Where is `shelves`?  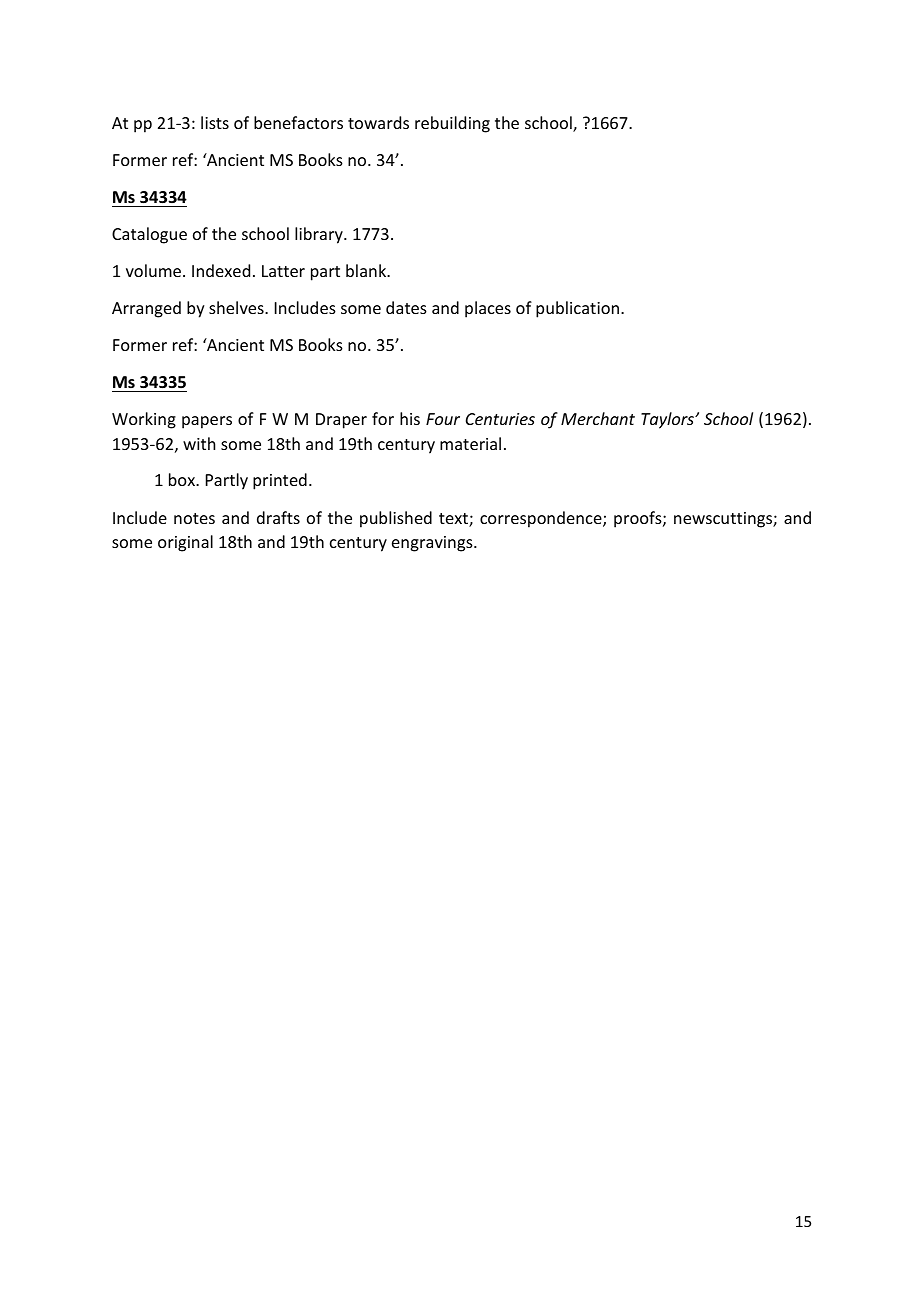
shelves is located at coordinates (237, 307).
